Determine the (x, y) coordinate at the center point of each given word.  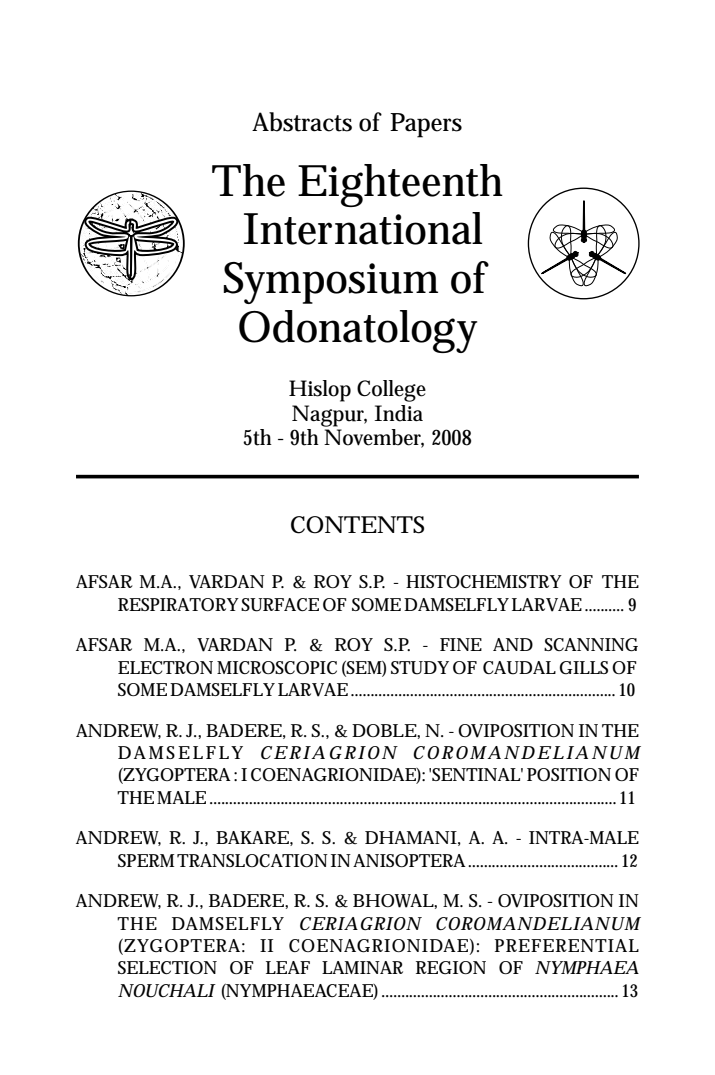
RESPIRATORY (178, 604)
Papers (426, 125)
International (363, 228)
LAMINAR (362, 967)
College (391, 391)
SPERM (146, 860)
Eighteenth (399, 185)
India (398, 413)
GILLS (583, 668)
